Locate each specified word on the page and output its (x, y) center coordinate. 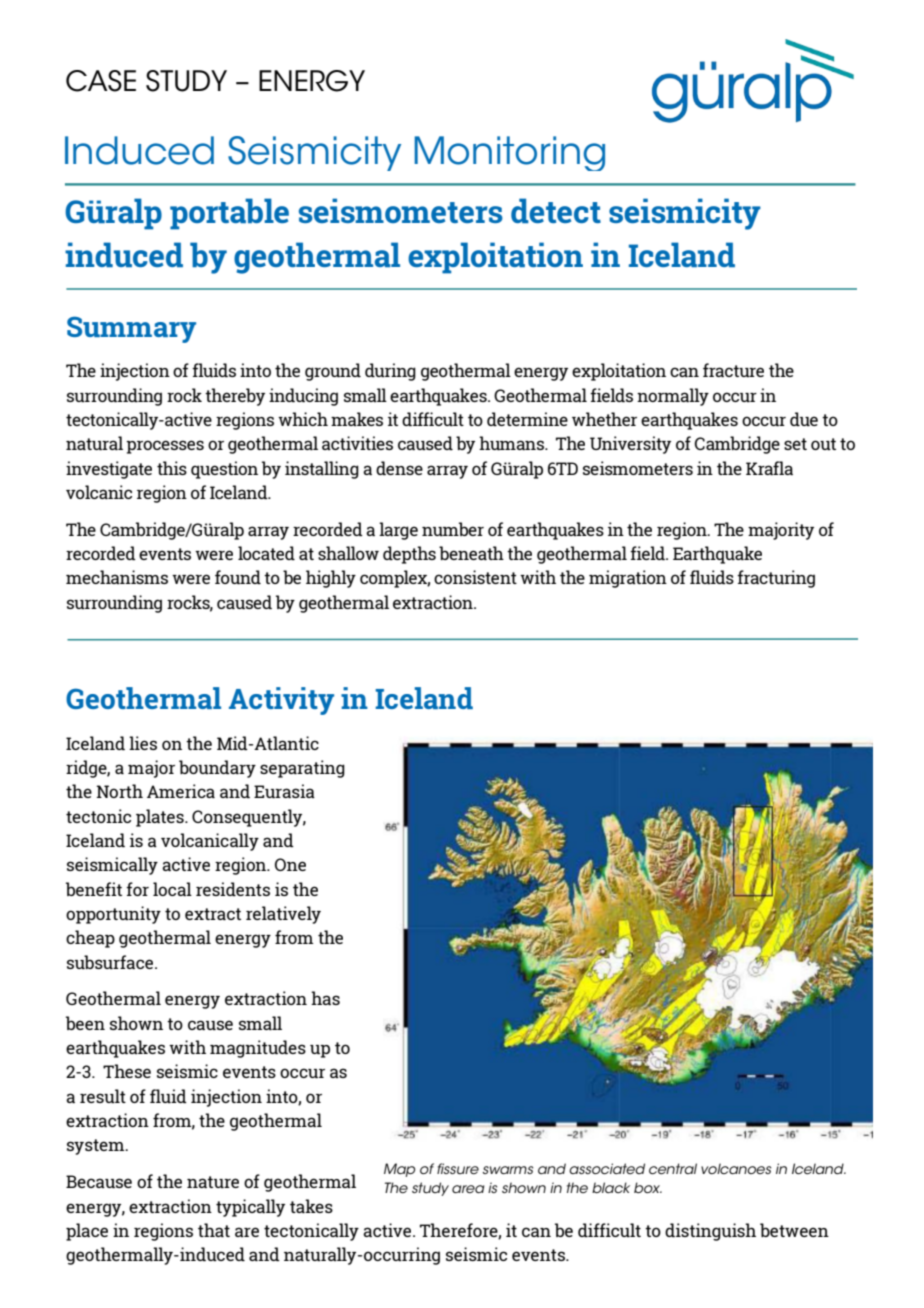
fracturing (776, 579)
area (468, 1189)
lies (143, 743)
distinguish (710, 1232)
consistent (475, 577)
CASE (101, 81)
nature (213, 1182)
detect (556, 210)
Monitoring (509, 153)
